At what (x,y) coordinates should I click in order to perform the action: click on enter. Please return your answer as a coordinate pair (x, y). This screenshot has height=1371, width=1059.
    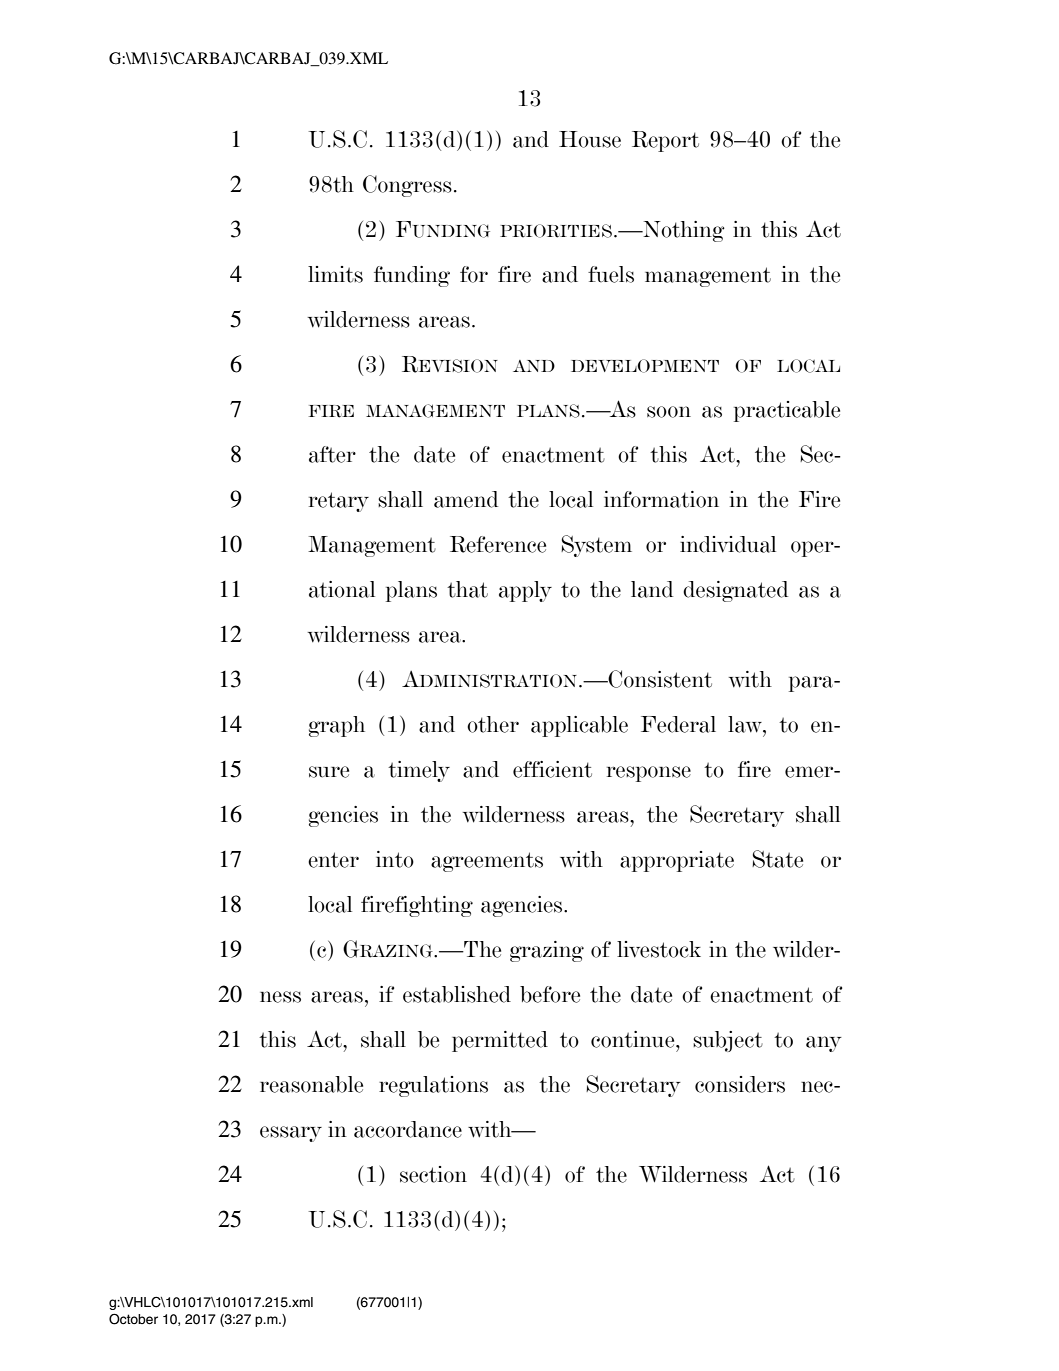
    Looking at the image, I should click on (333, 860).
